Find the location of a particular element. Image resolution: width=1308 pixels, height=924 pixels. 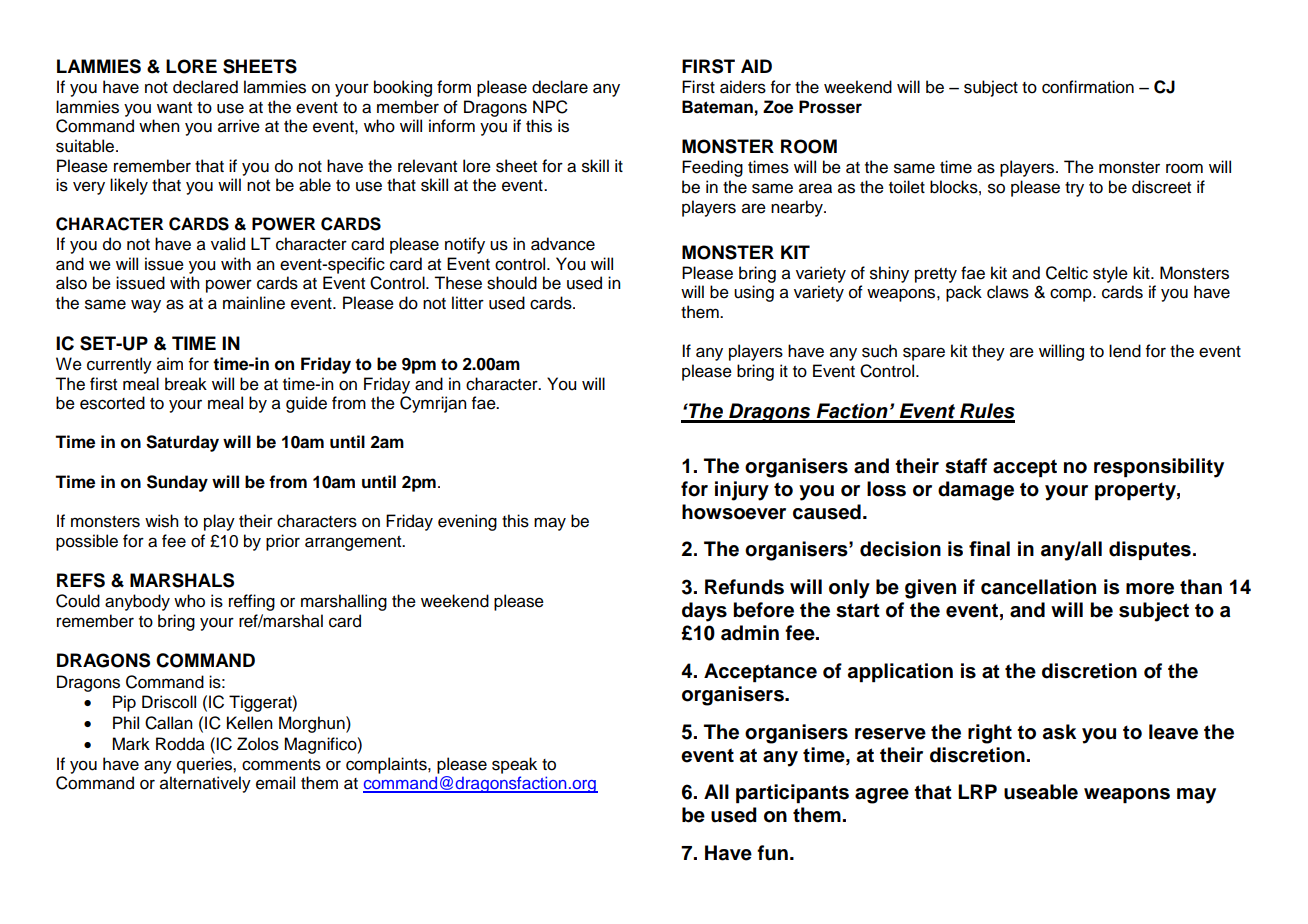

alternatively is located at coordinates (205, 784).
